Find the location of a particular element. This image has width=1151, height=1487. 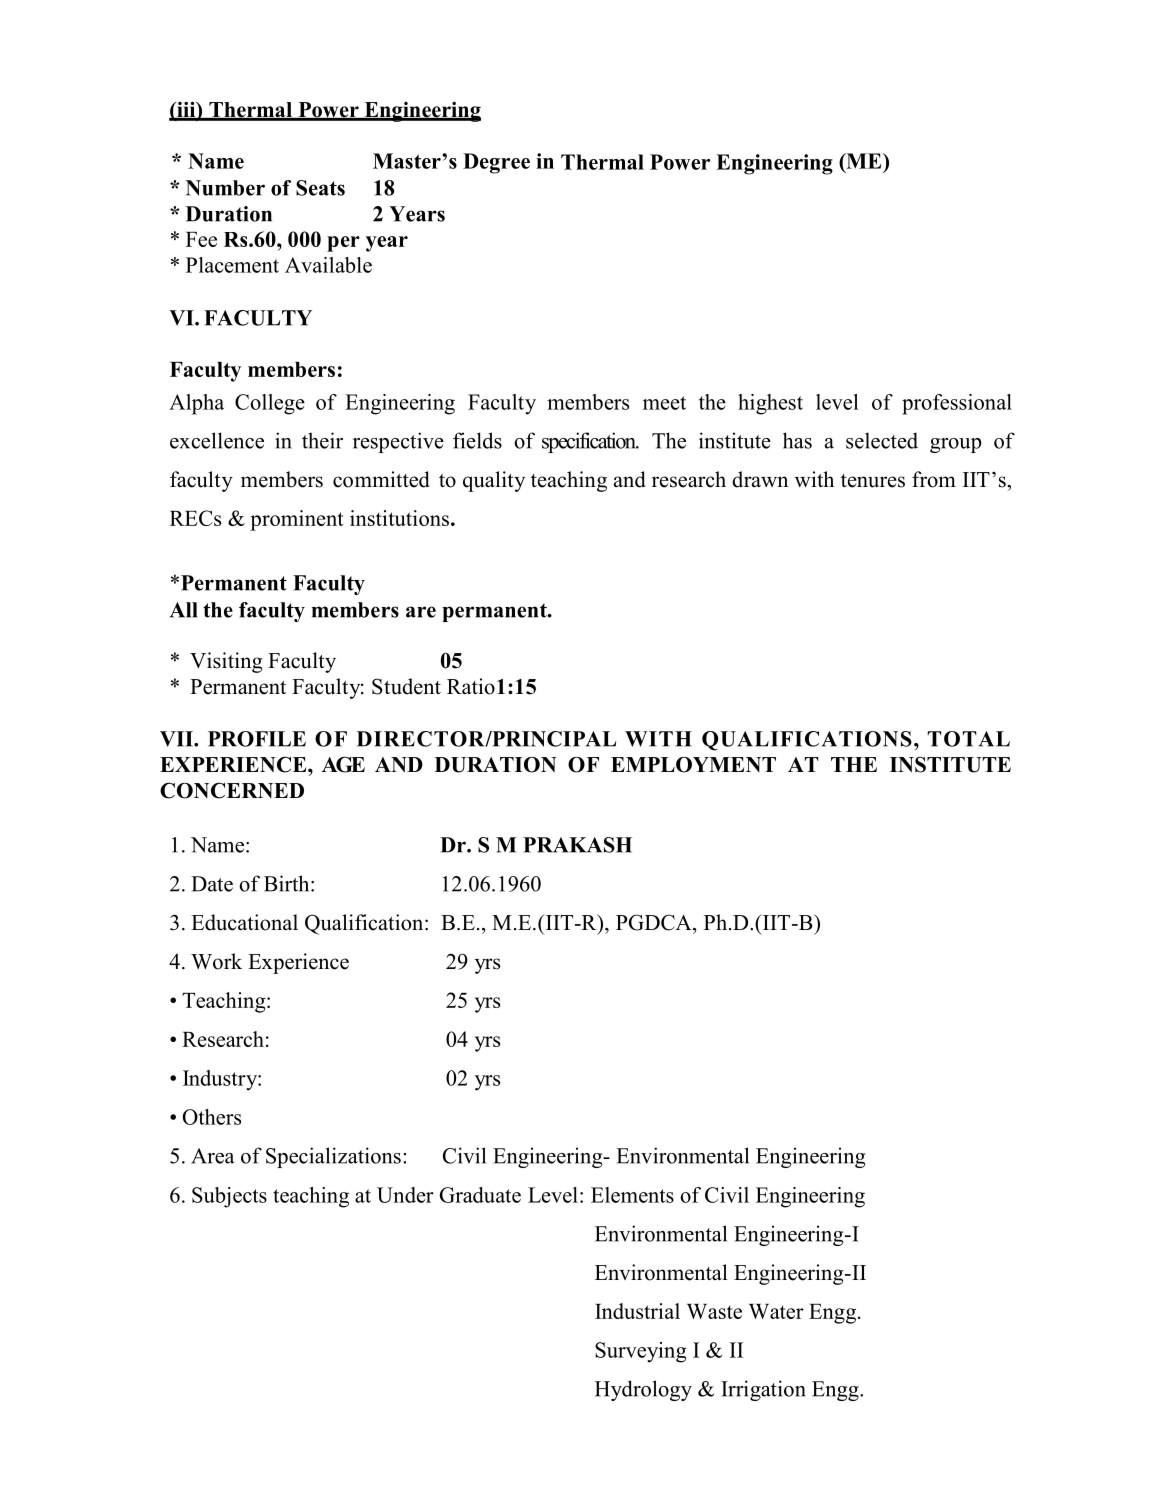

professional is located at coordinates (957, 404).
